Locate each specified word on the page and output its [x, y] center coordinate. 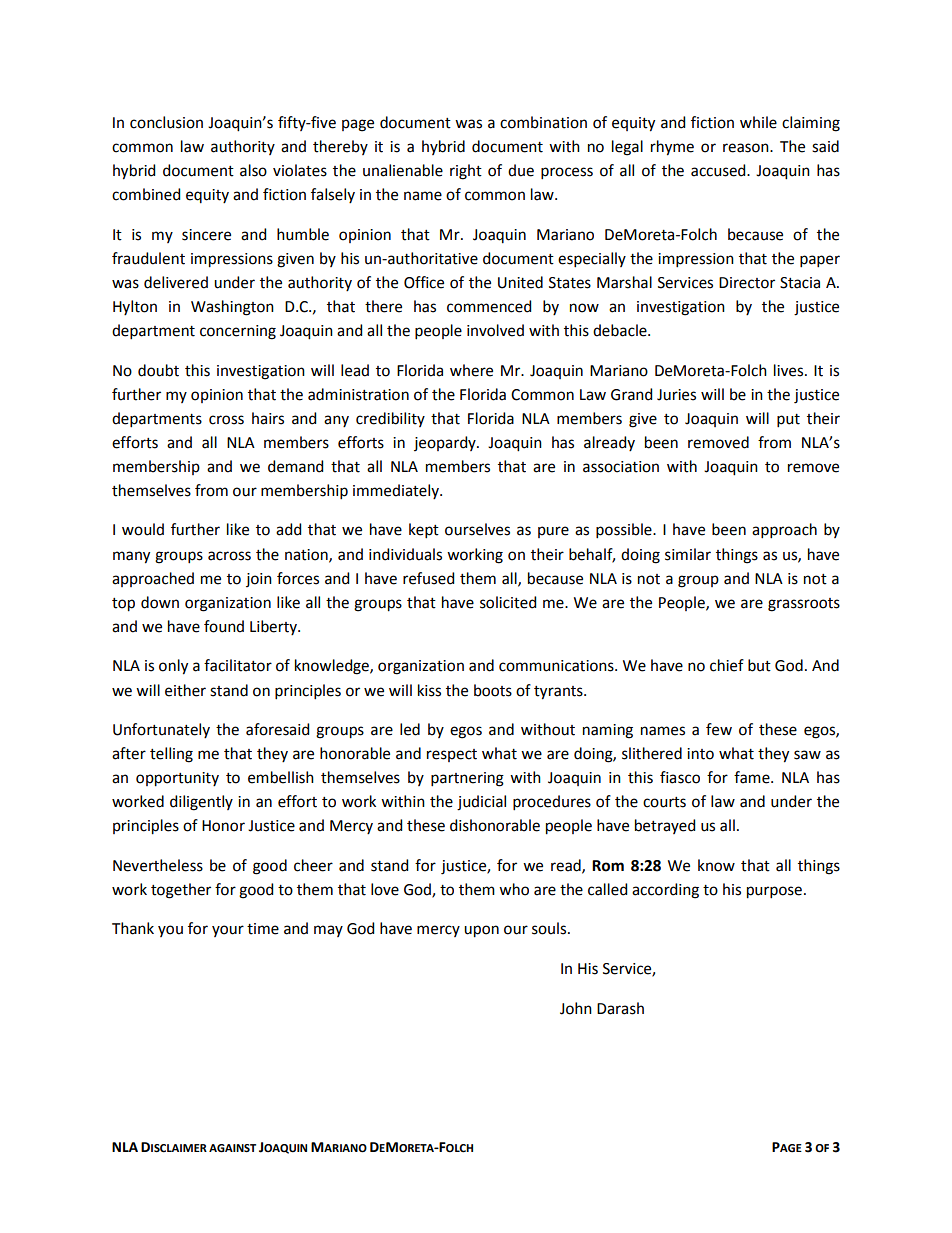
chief [727, 665]
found [224, 626]
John [576, 1008]
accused [719, 170]
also [253, 170]
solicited [508, 602]
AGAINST [232, 1148]
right [466, 172]
